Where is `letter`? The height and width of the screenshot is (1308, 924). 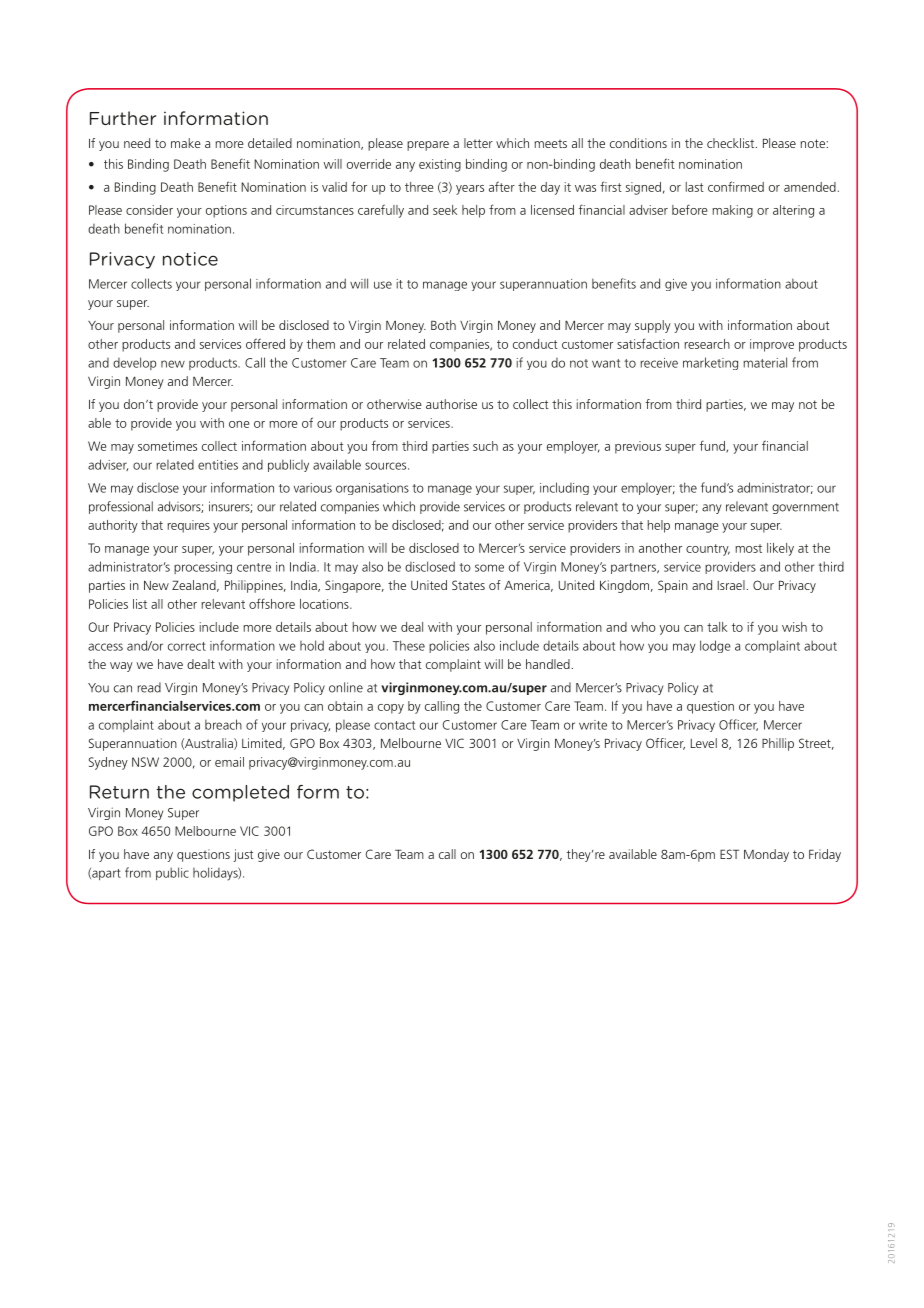 letter is located at coordinates (478, 143).
